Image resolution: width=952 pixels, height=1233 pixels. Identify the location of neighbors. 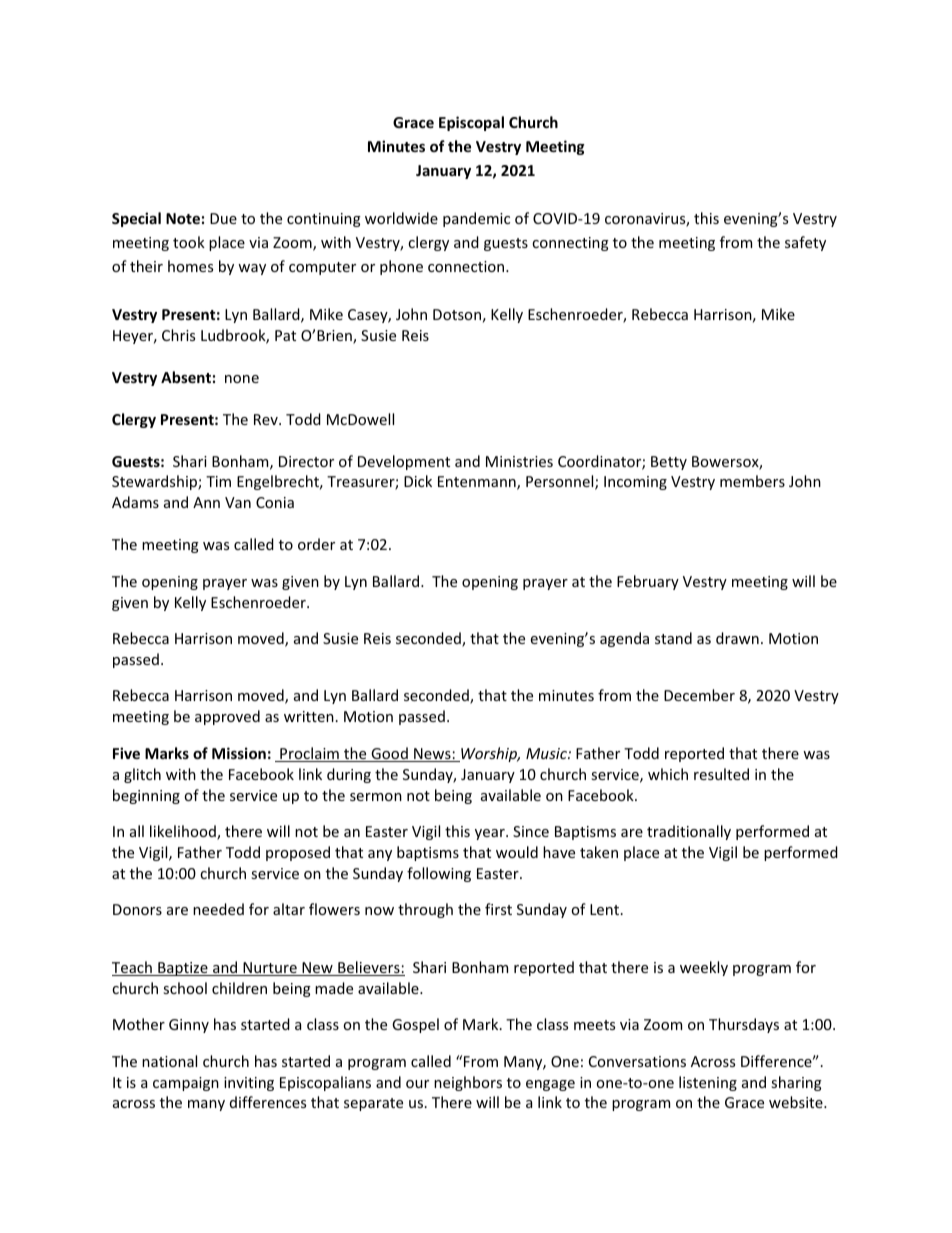
(468, 1083).
